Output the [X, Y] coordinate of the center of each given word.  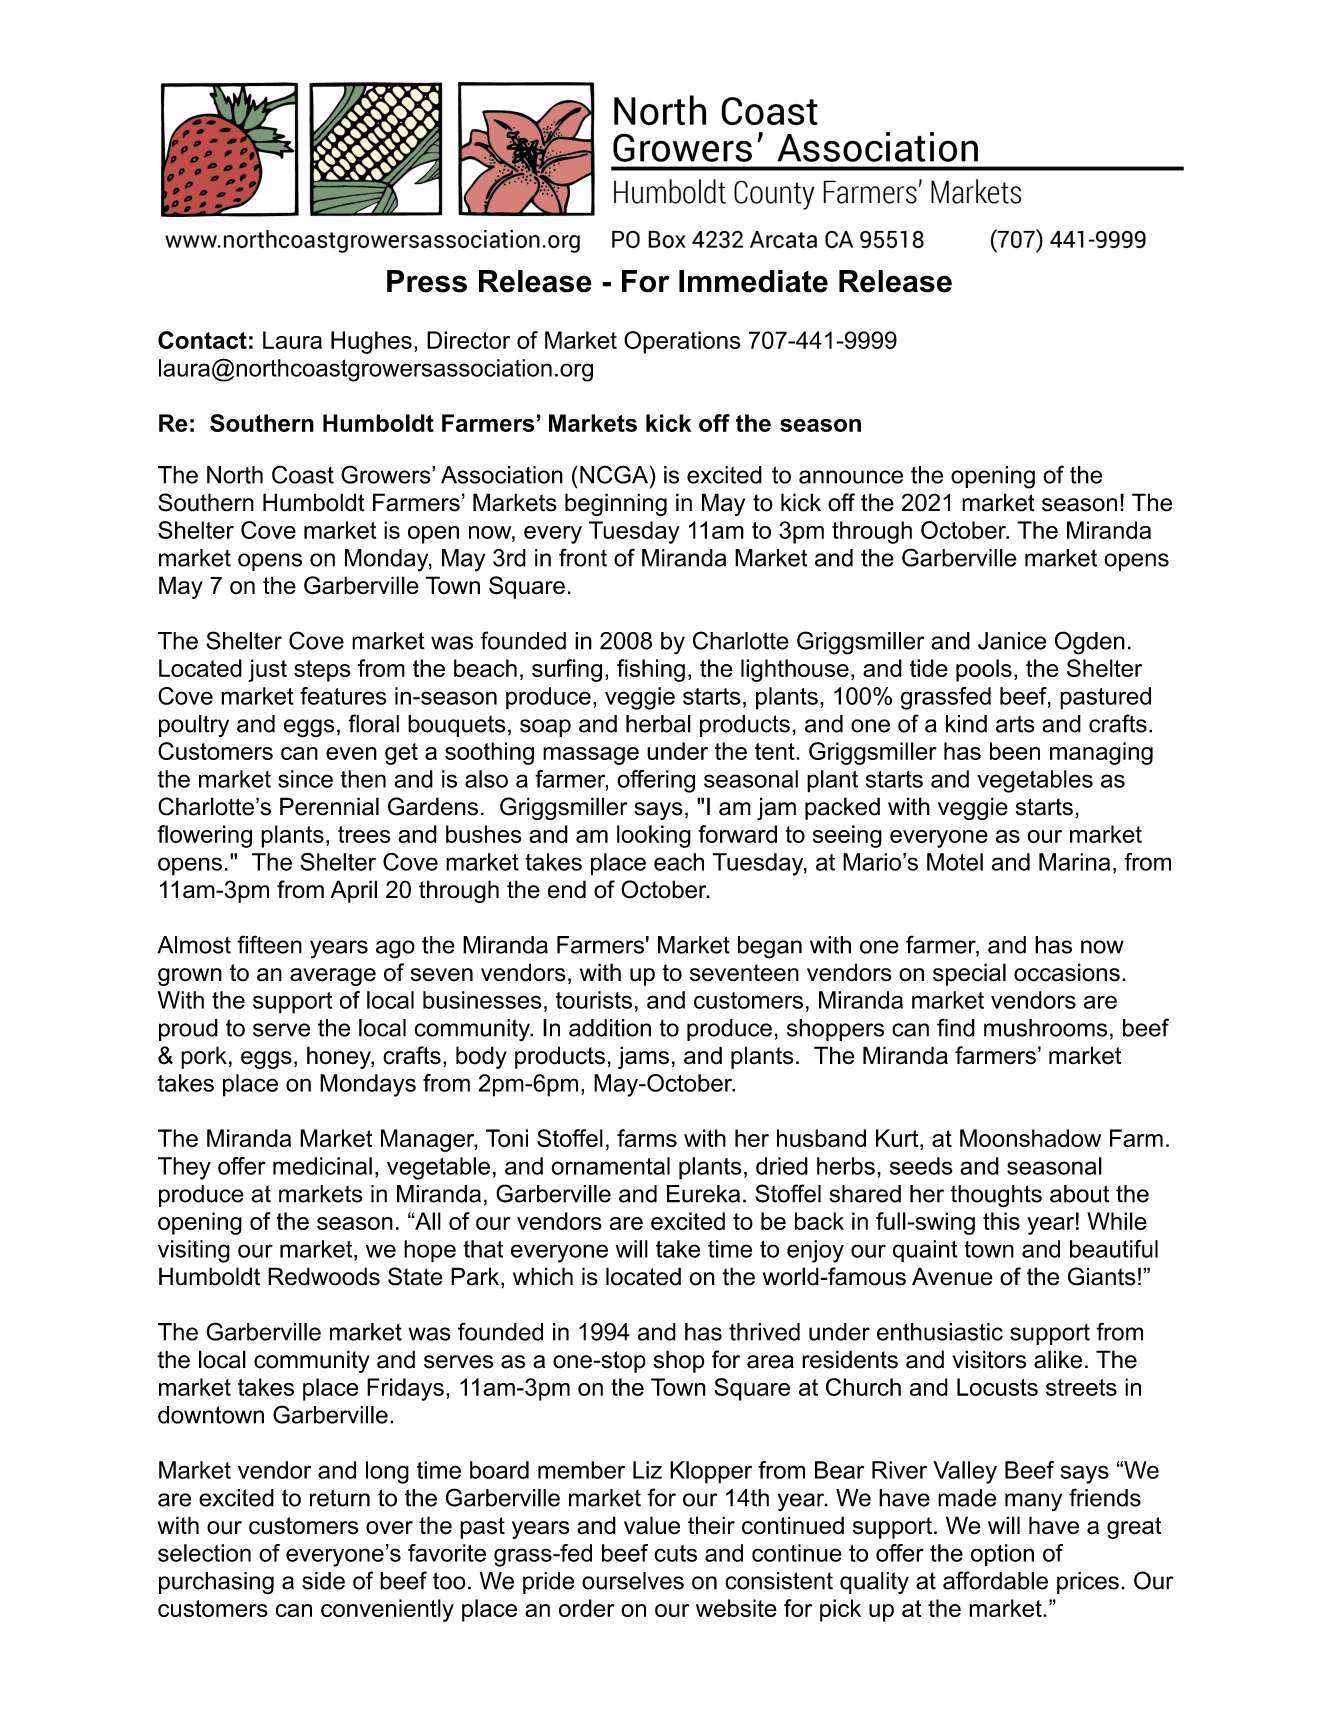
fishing [651, 670]
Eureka [703, 1194]
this [1001, 1221]
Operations [682, 342]
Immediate [753, 281]
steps [322, 671]
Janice [1012, 641]
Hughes [371, 342]
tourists [594, 1000]
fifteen [269, 944]
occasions [1067, 972]
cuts [675, 1553]
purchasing [216, 1583]
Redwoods [324, 1276]
